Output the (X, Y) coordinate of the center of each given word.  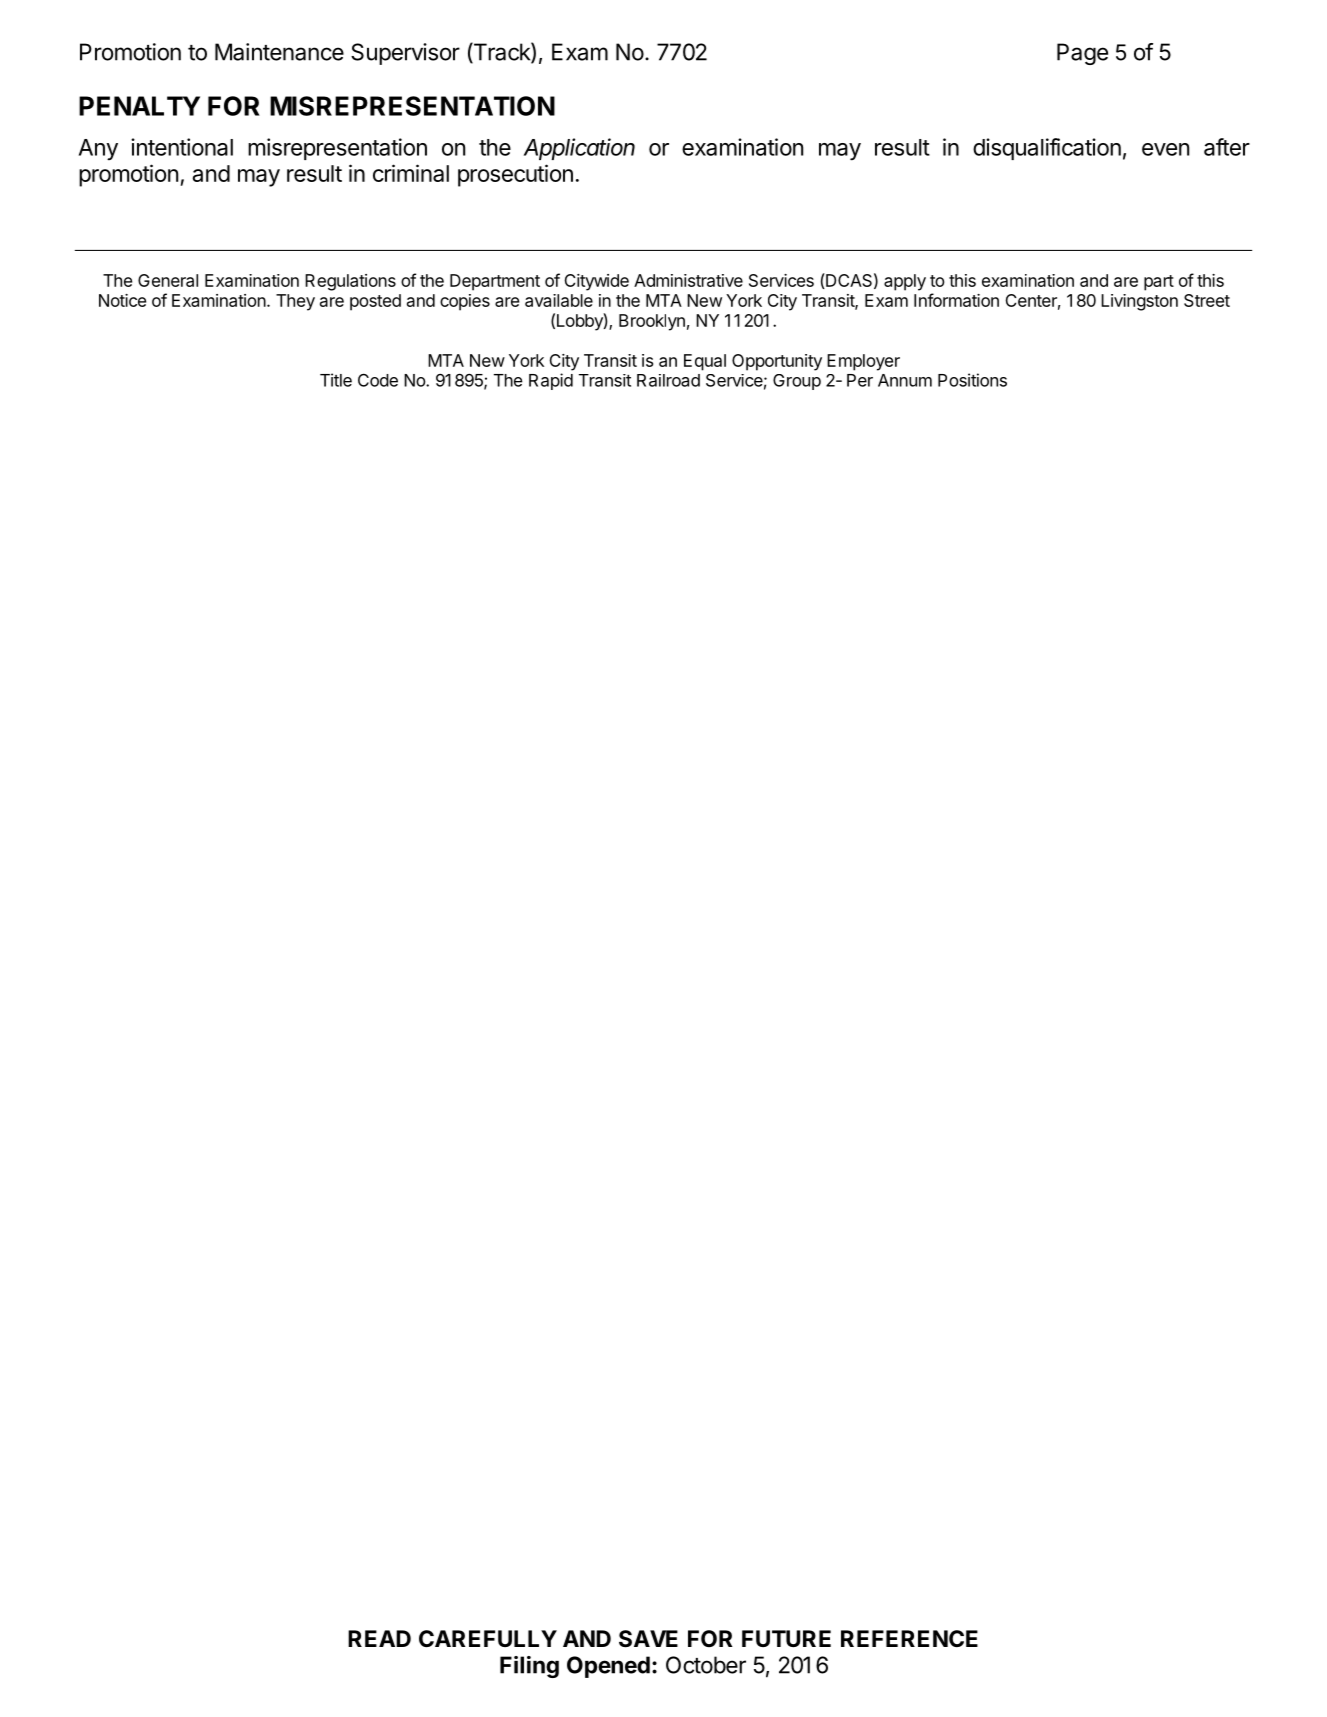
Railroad (668, 380)
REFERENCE (909, 1638)
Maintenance (279, 52)
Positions (972, 380)
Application (579, 149)
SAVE (648, 1639)
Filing (529, 1667)
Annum (905, 380)
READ (379, 1638)
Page (1082, 54)
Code (378, 380)
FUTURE (786, 1639)
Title (336, 380)
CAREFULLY (488, 1638)
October (706, 1665)
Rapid (551, 381)
